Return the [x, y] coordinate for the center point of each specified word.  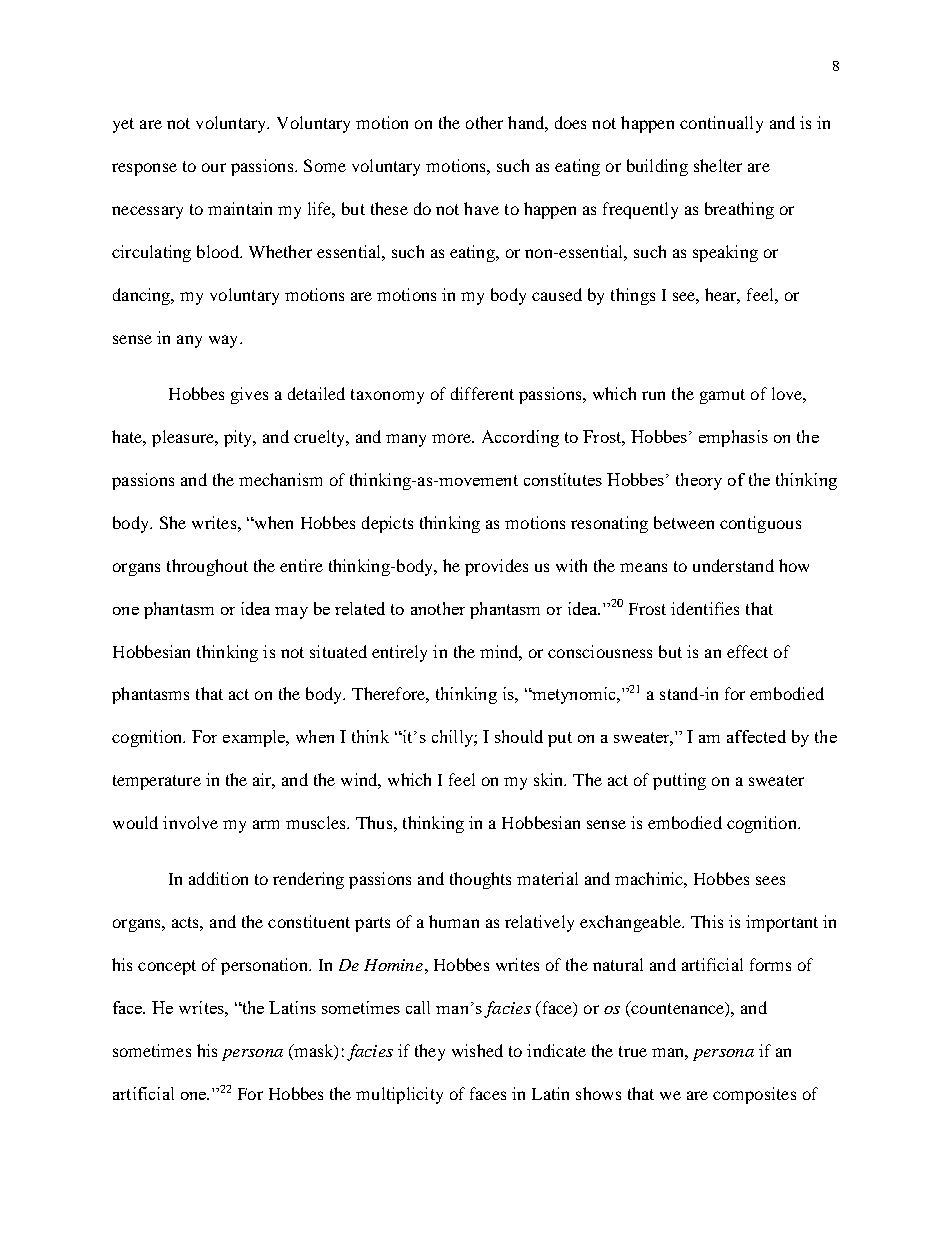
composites [754, 1095]
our [214, 167]
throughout [207, 567]
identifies [705, 608]
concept [167, 967]
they [430, 1052]
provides [496, 567]
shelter [718, 165]
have [481, 208]
